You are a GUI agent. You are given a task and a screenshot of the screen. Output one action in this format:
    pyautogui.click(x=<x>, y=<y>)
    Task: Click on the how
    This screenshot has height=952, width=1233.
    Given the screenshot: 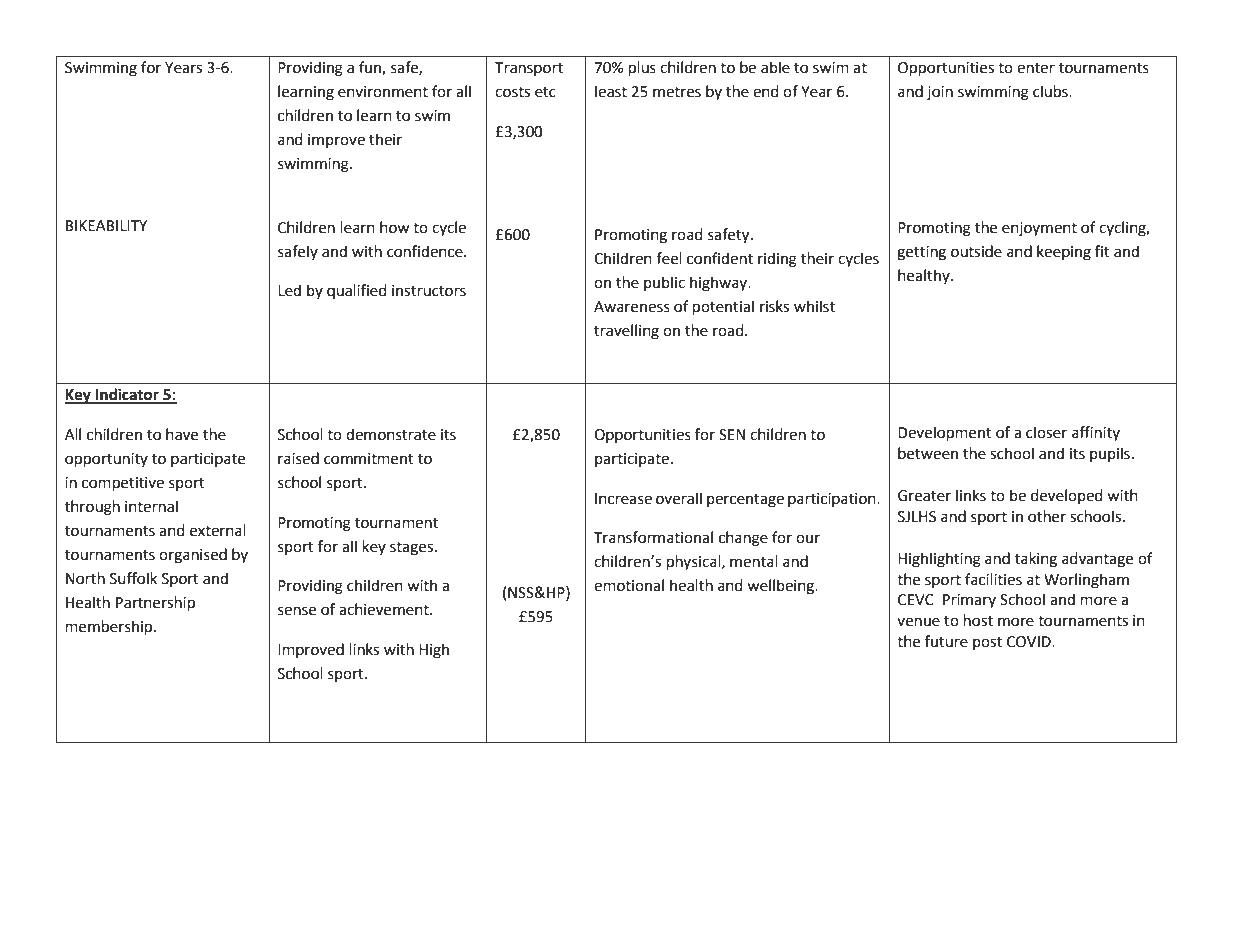 What is the action you would take?
    pyautogui.click(x=395, y=227)
